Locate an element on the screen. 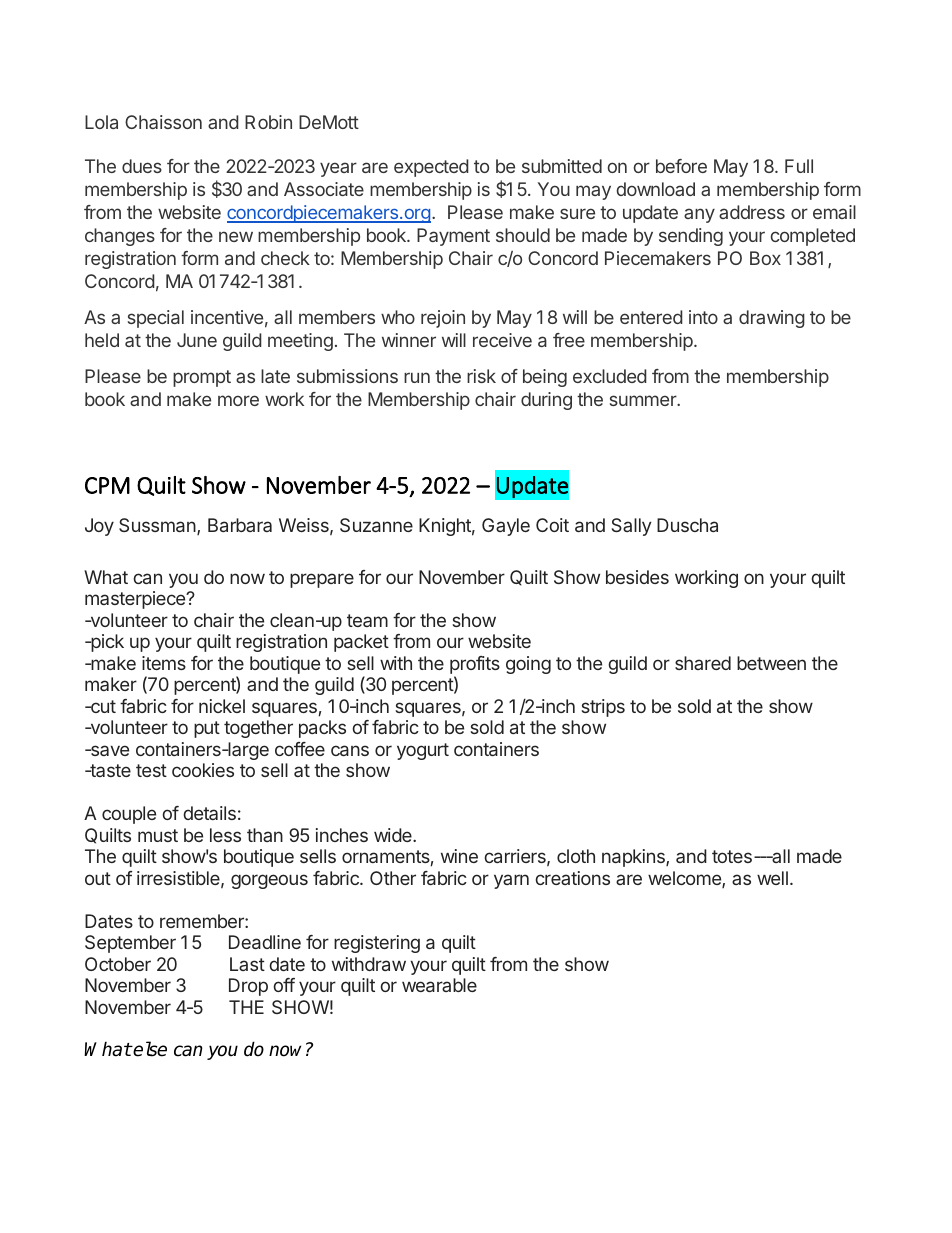 This screenshot has width=952, height=1233. Full is located at coordinates (799, 166).
